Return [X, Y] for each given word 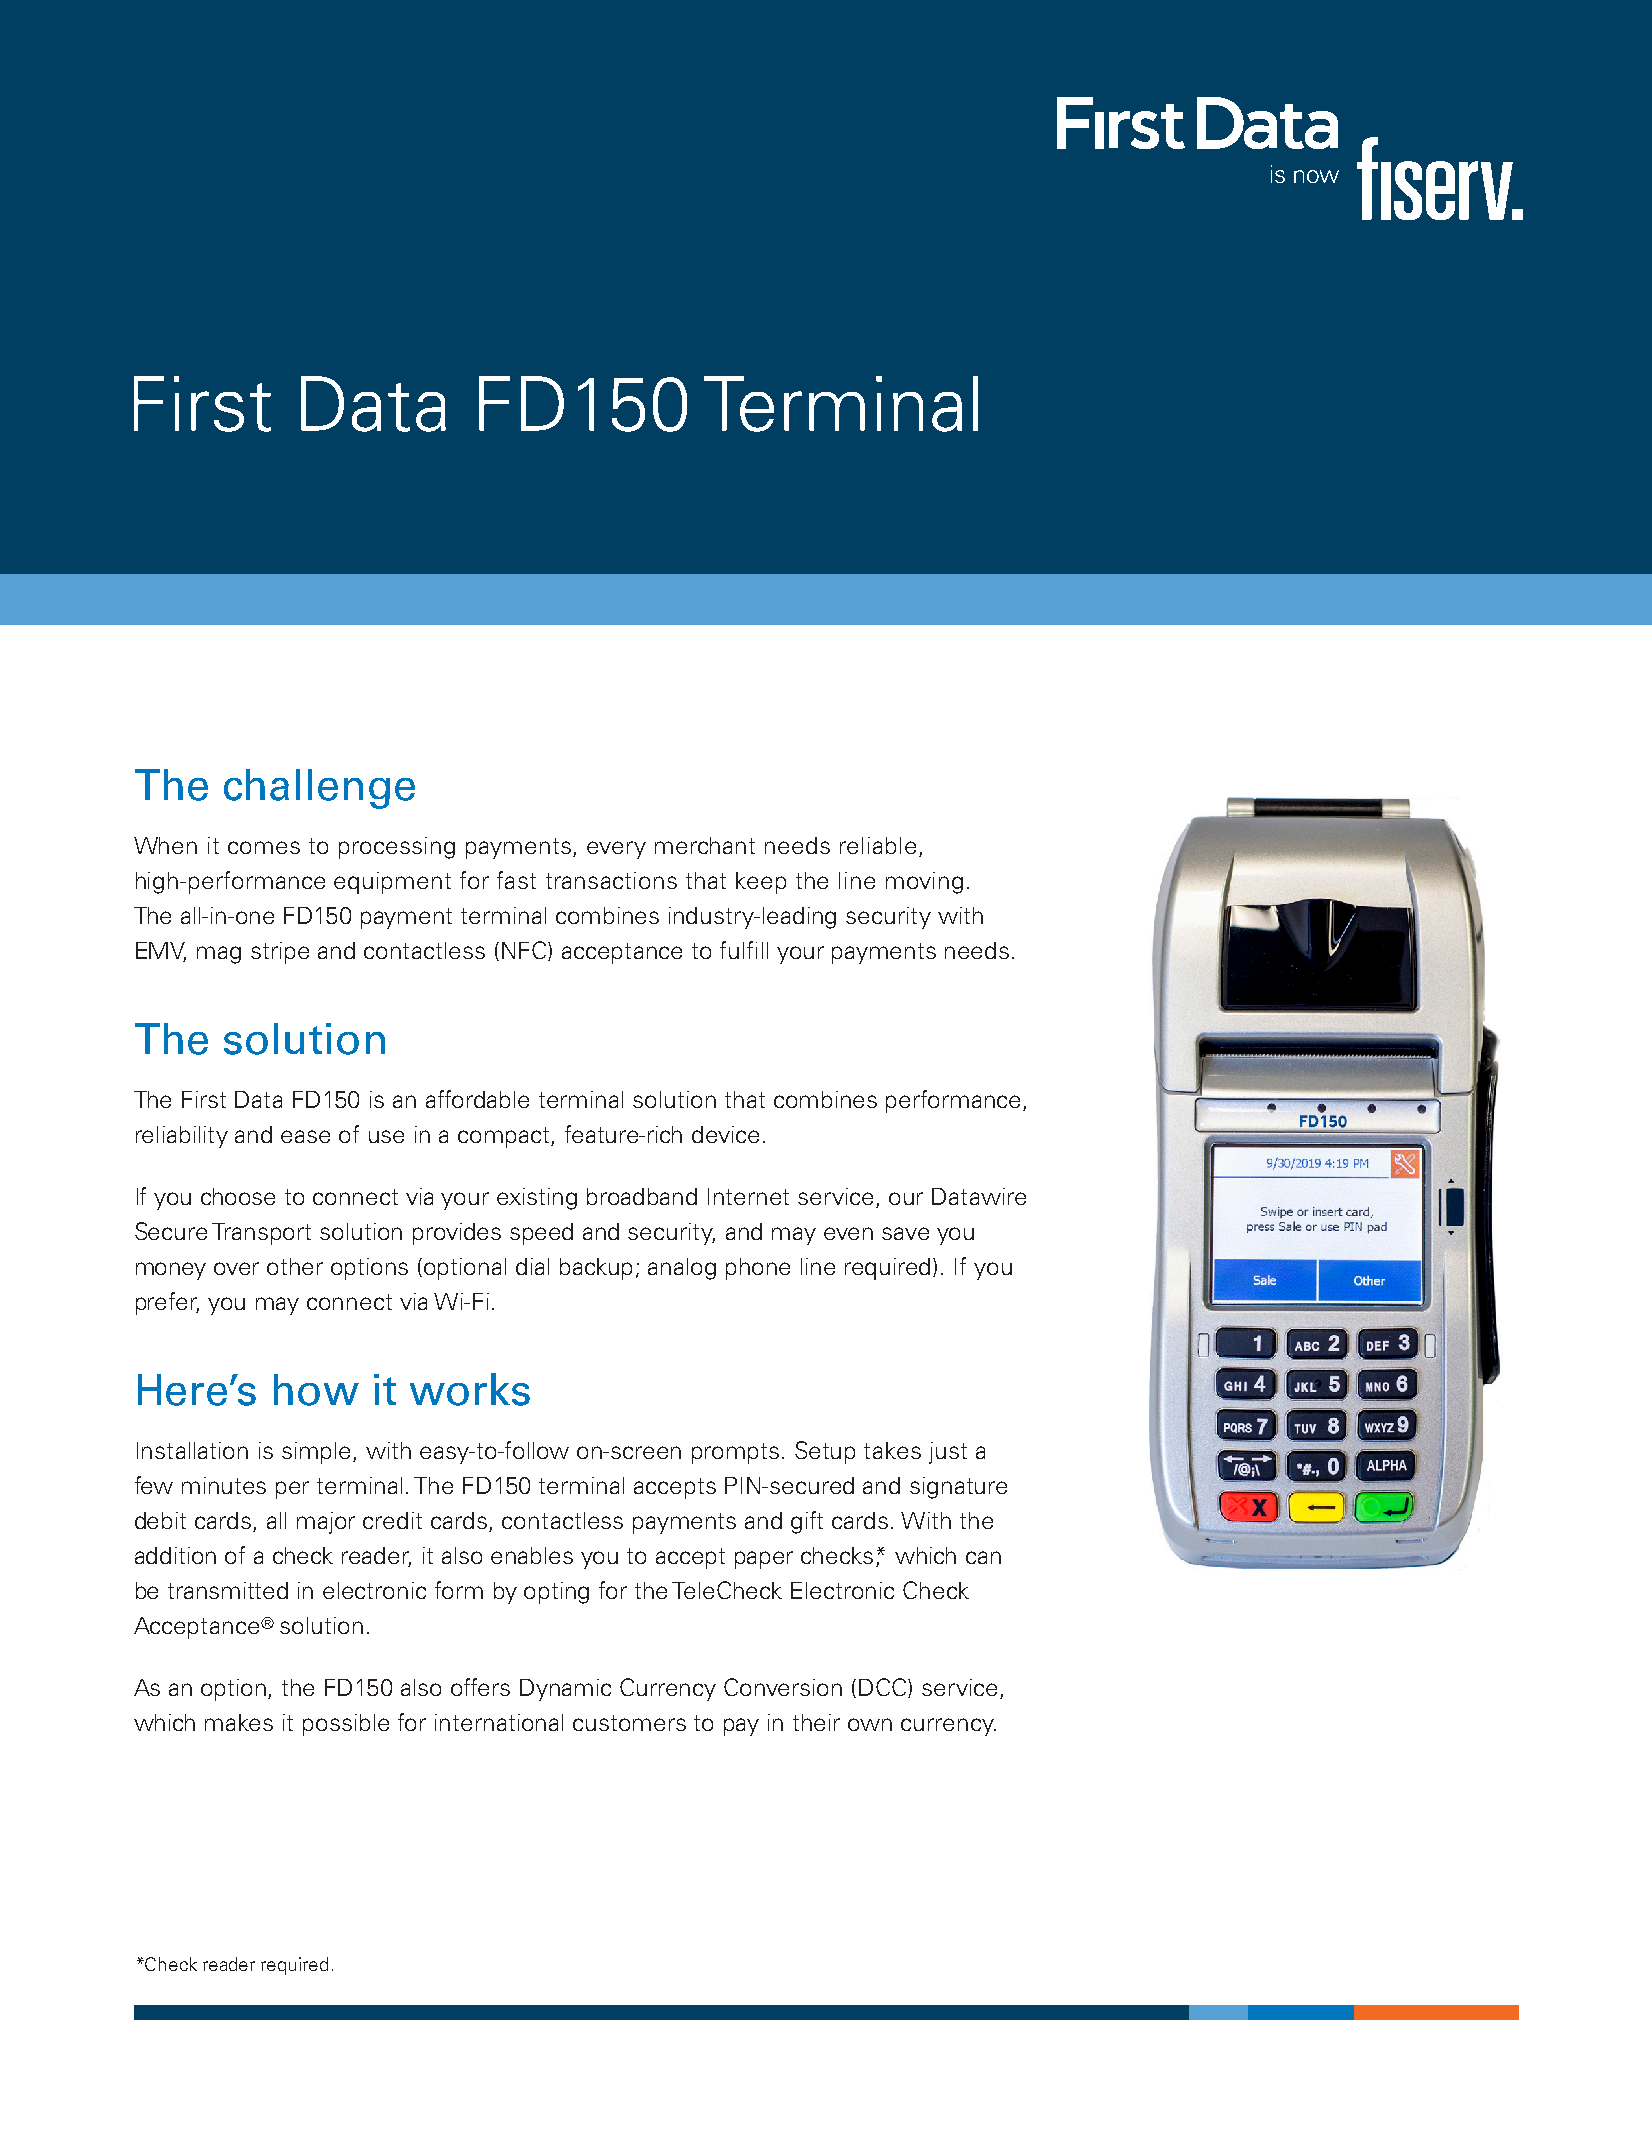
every [616, 850]
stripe [280, 953]
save [905, 1233]
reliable [878, 845]
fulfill [744, 950]
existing [537, 1199]
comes [264, 847]
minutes [224, 1485]
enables [532, 1555]
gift [807, 1522]
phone [758, 1269]
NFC [525, 951]
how [316, 1390]
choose [238, 1196]
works [470, 1389]
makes [239, 1722]
